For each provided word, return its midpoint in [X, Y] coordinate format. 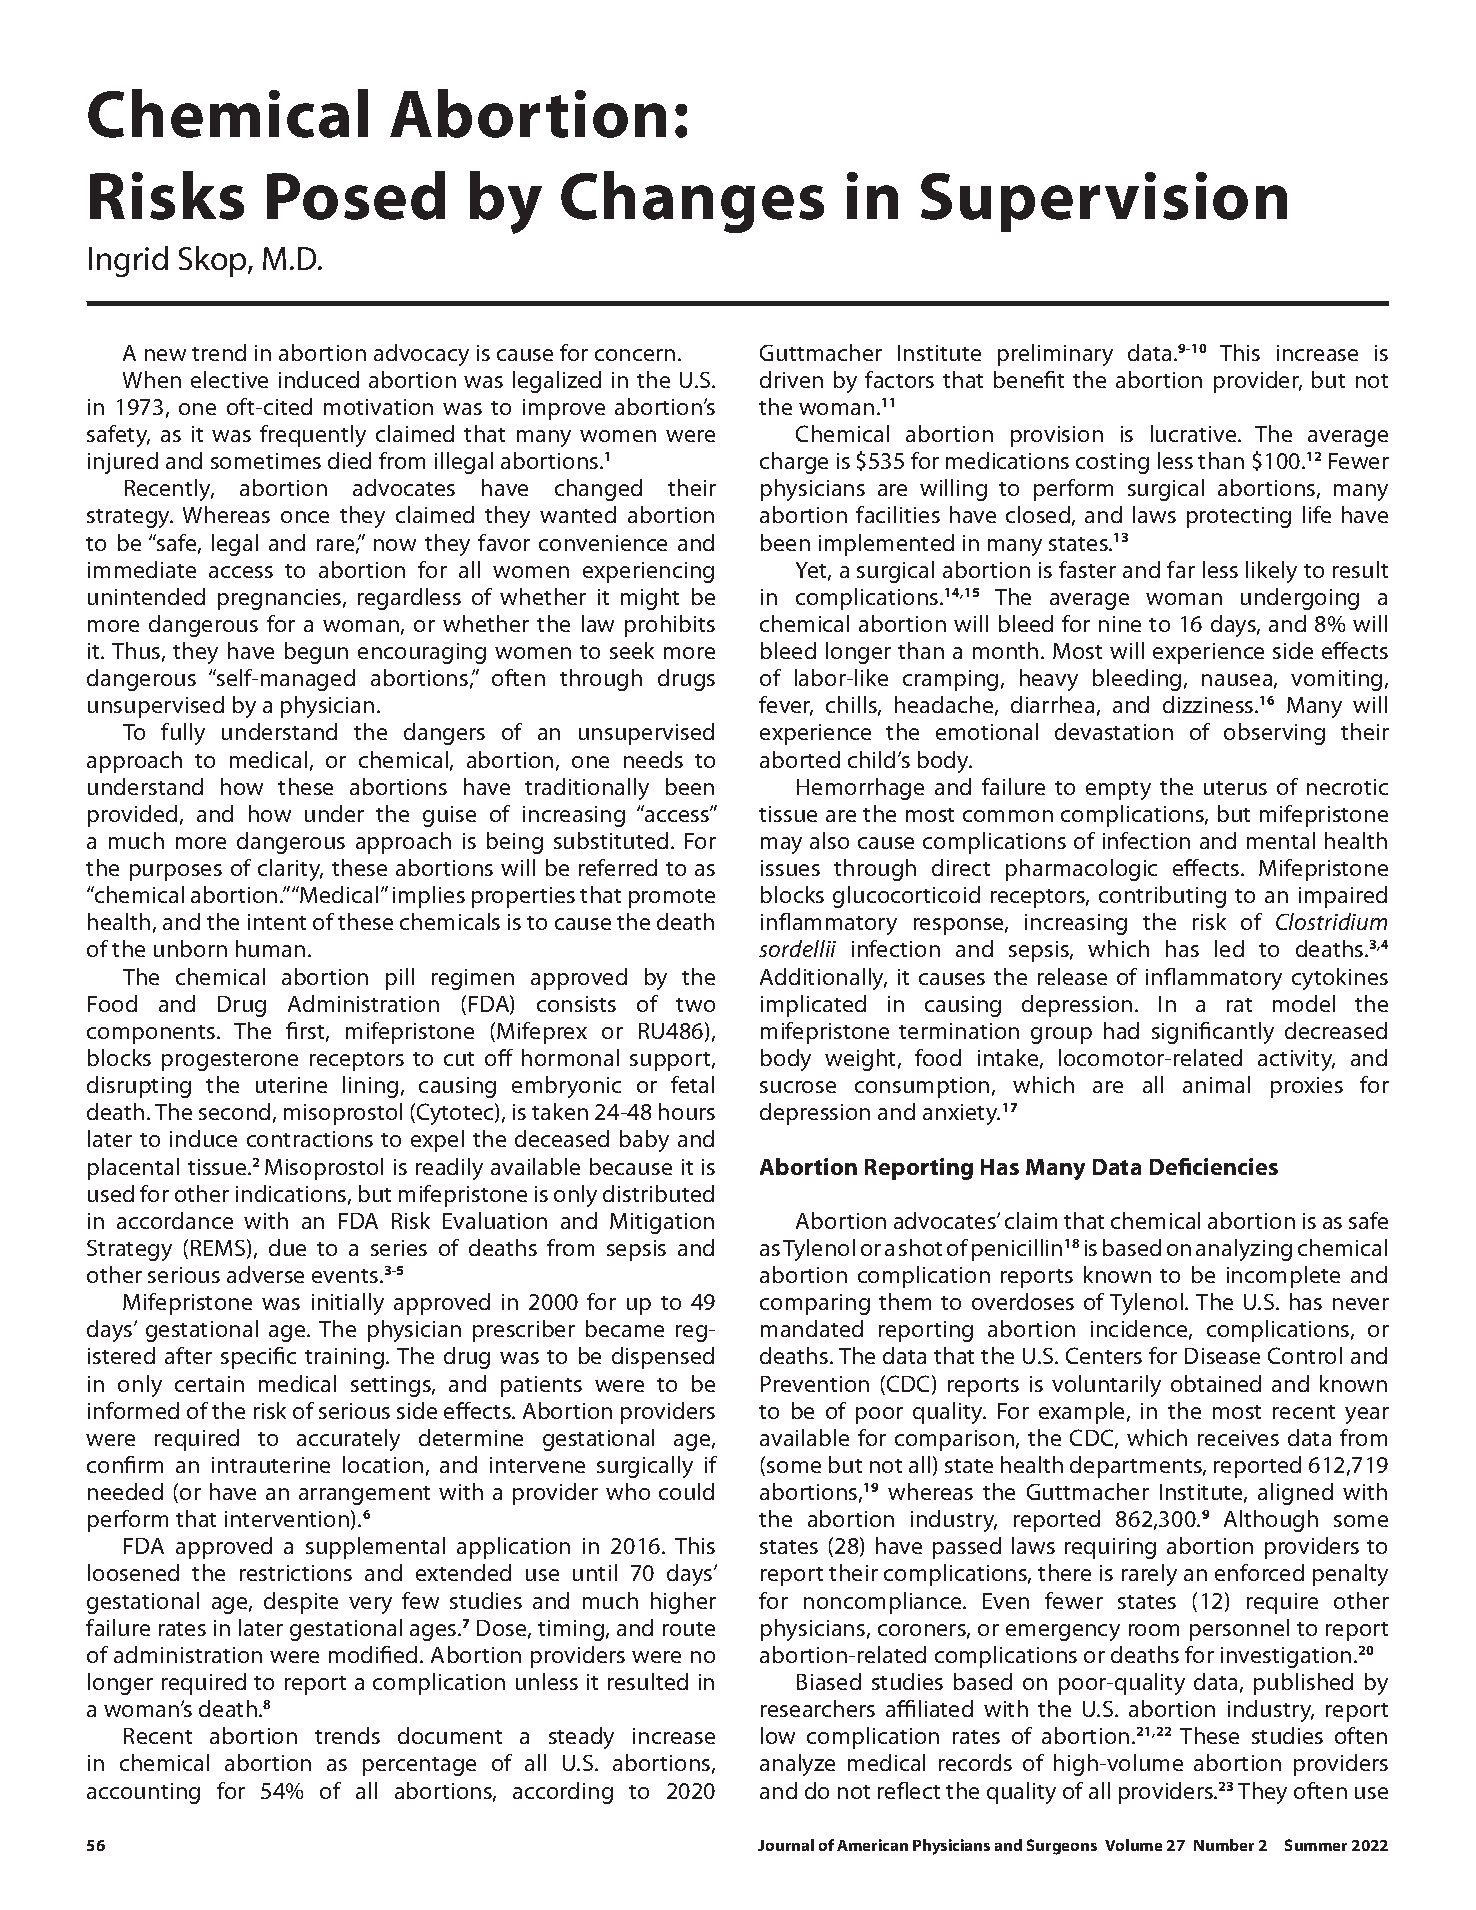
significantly [1213, 1033]
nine [1120, 624]
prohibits [670, 626]
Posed [356, 195]
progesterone [230, 1061]
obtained [1216, 1383]
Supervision [1104, 202]
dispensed [663, 1358]
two [695, 1005]
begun [316, 653]
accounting [143, 1793]
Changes [692, 202]
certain [209, 1384]
